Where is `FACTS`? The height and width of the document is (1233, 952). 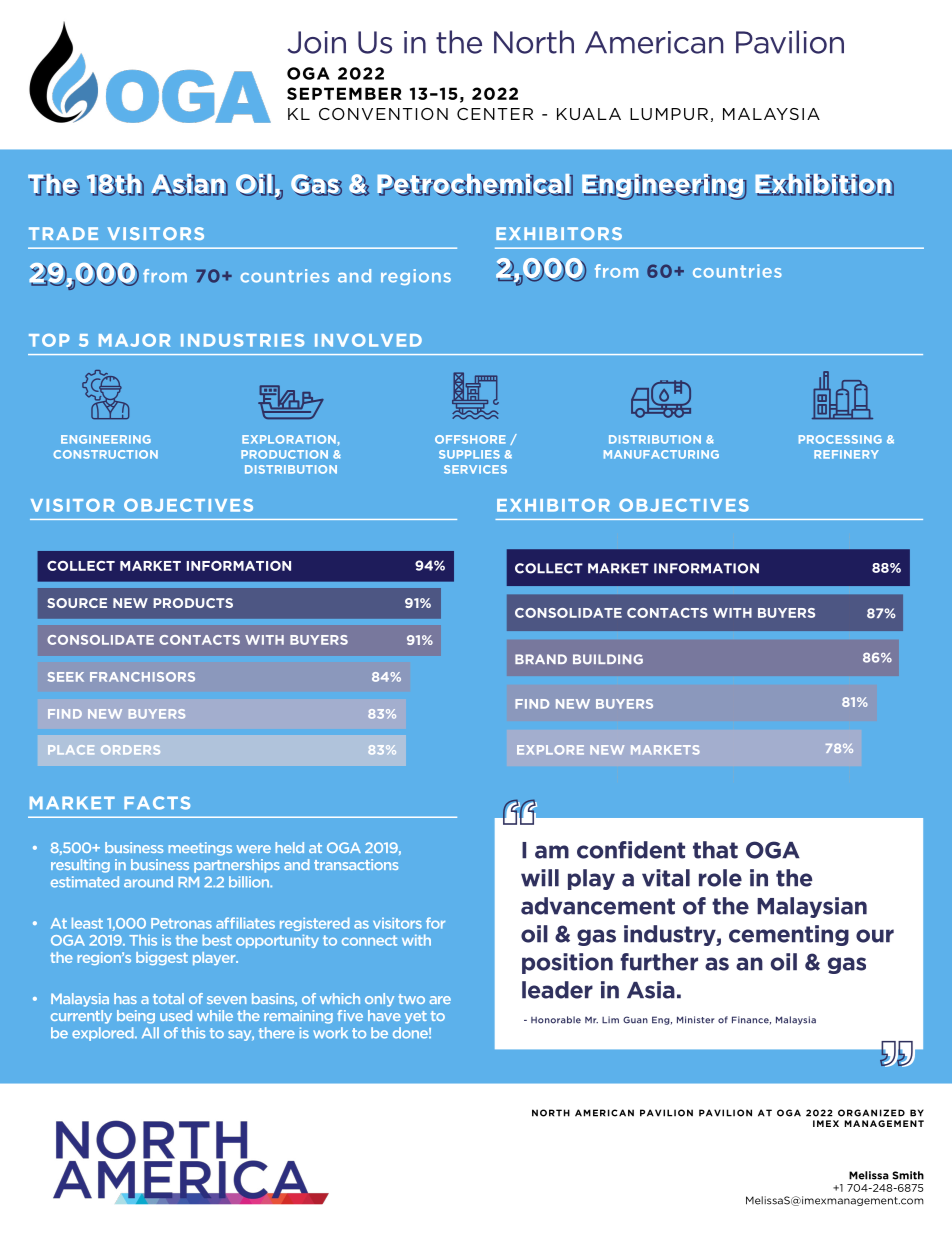 FACTS is located at coordinates (157, 803).
